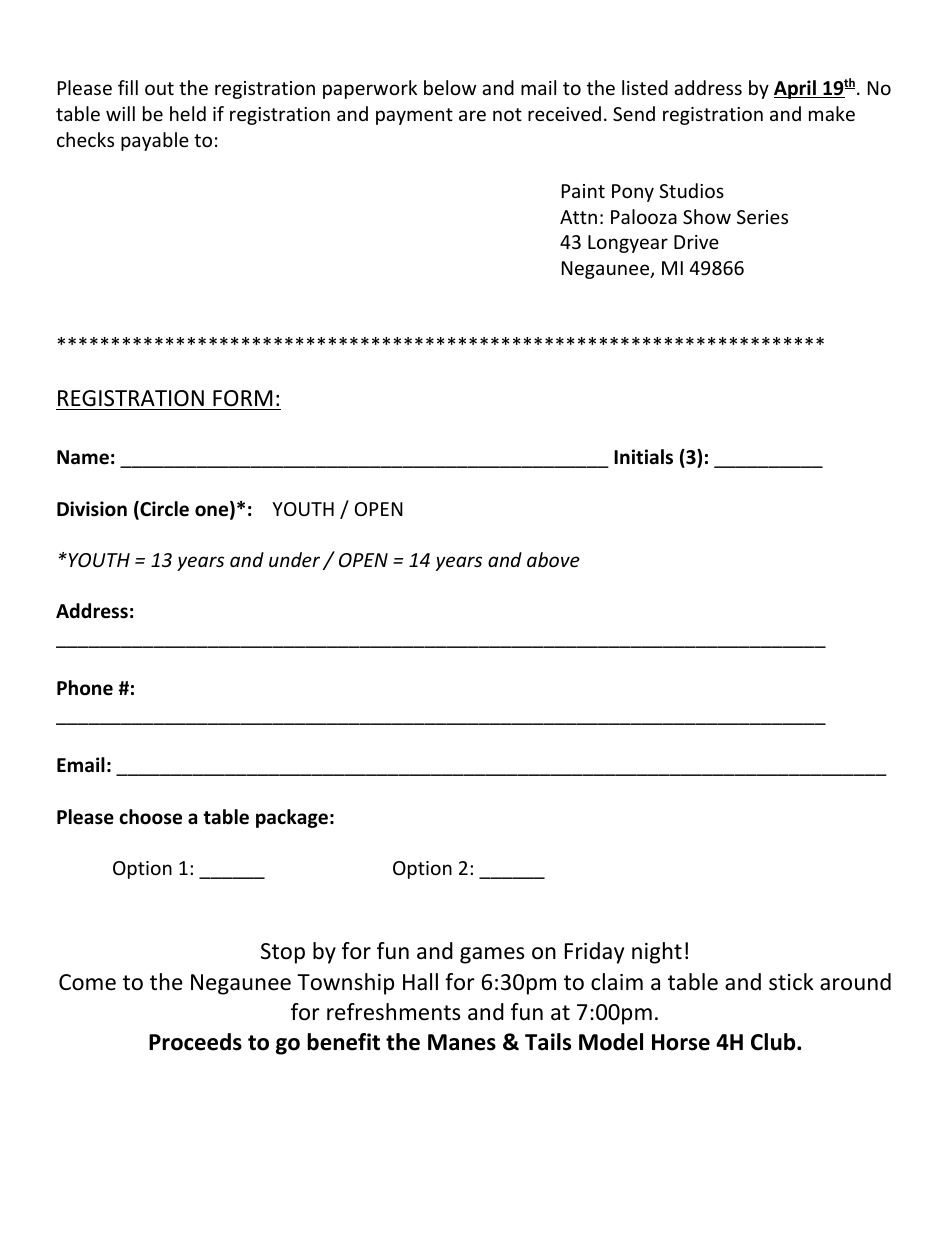 The image size is (952, 1233). What do you see at coordinates (188, 113) in the page?
I see `held` at bounding box center [188, 113].
